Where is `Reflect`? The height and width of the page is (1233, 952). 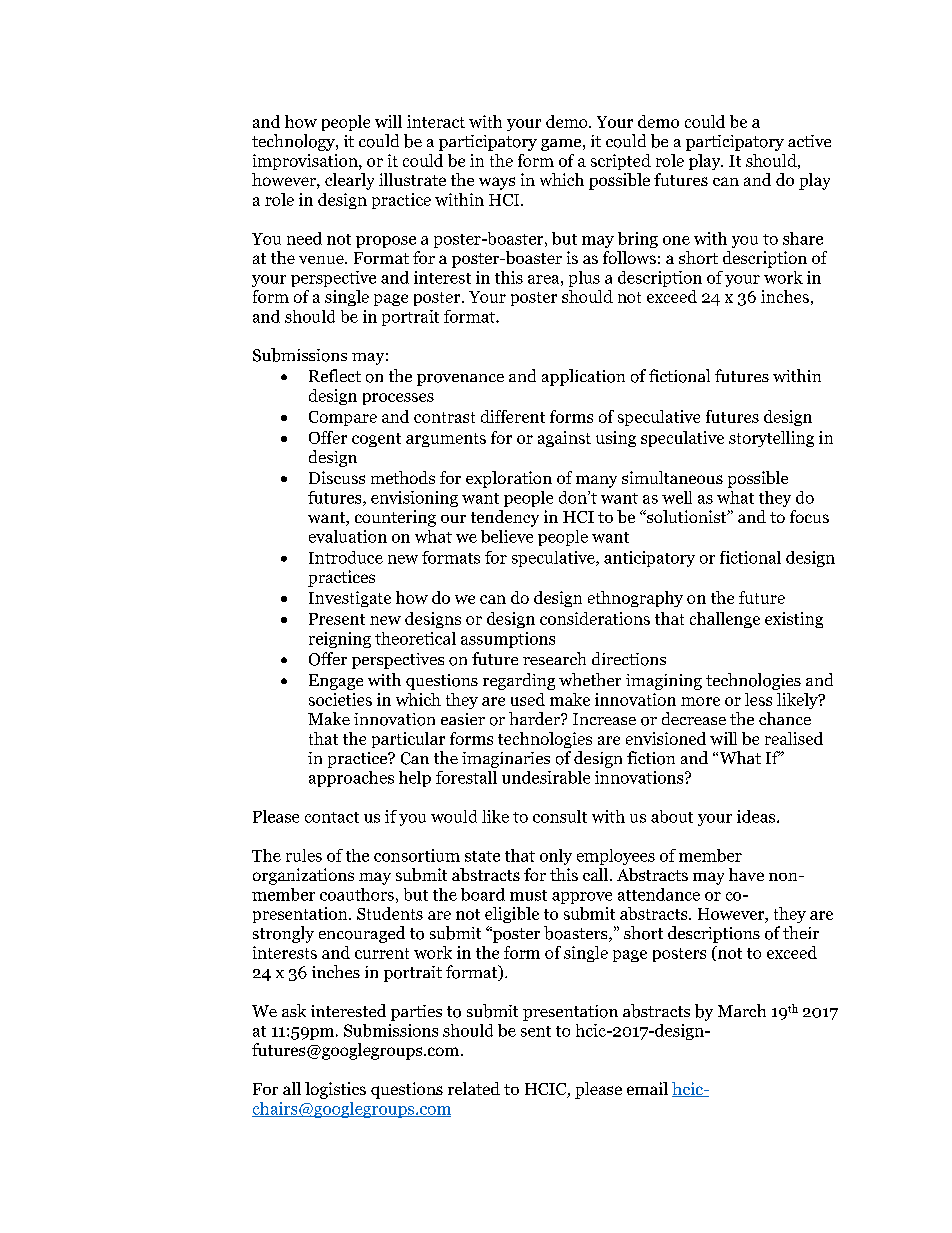 Reflect is located at coordinates (335, 375).
